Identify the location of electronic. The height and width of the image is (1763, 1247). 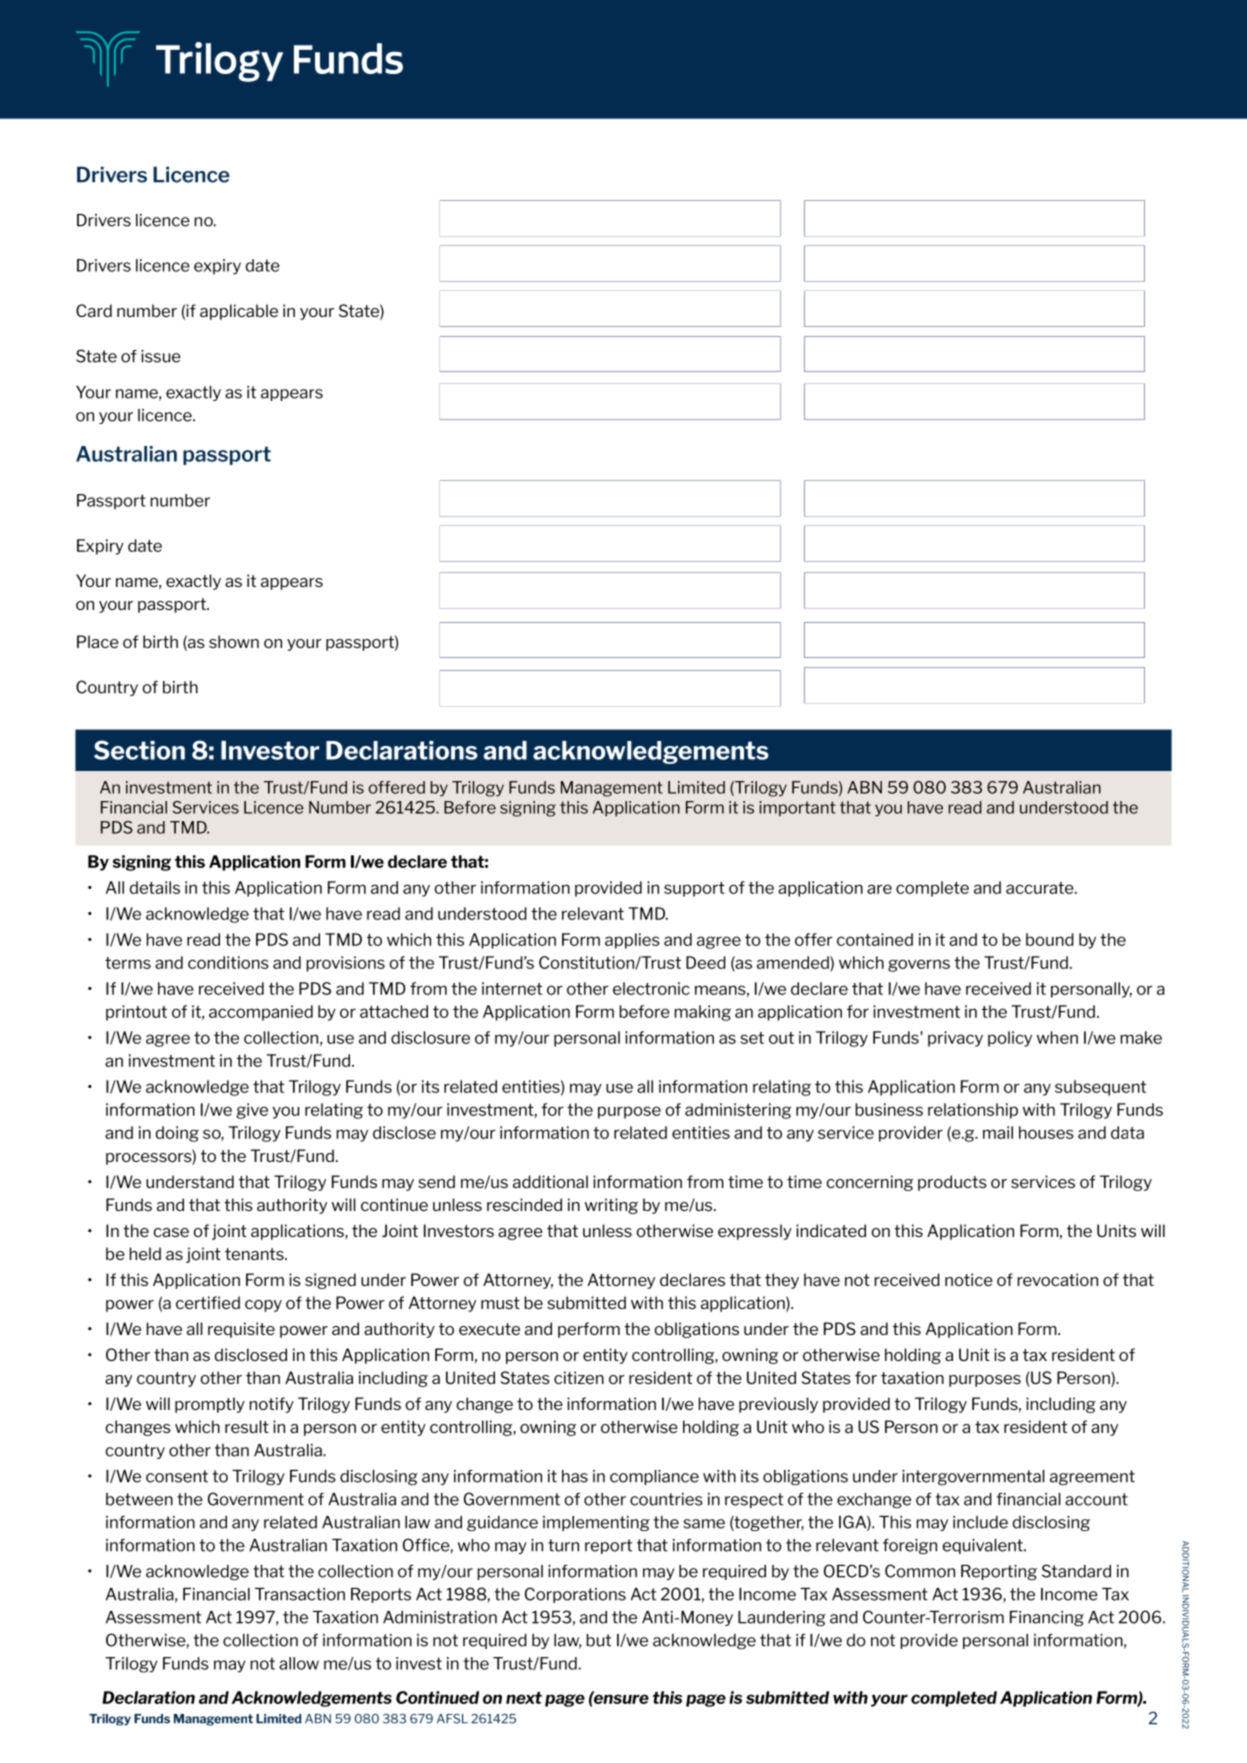
(651, 988).
